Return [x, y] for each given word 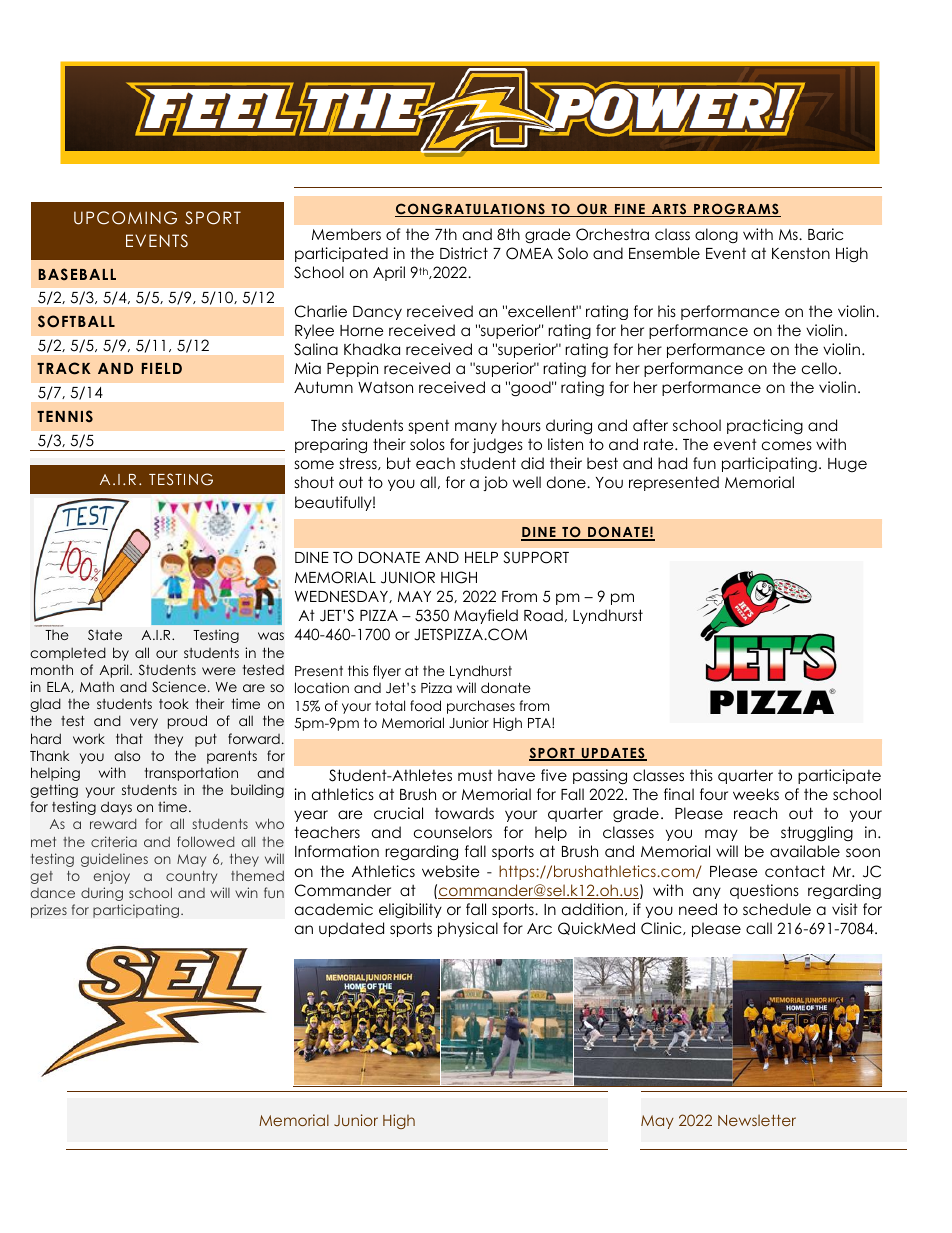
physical [468, 929]
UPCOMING [125, 218]
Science [179, 686]
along [716, 235]
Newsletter [757, 1120]
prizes [49, 911]
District [464, 253]
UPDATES [613, 754]
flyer [387, 672]
